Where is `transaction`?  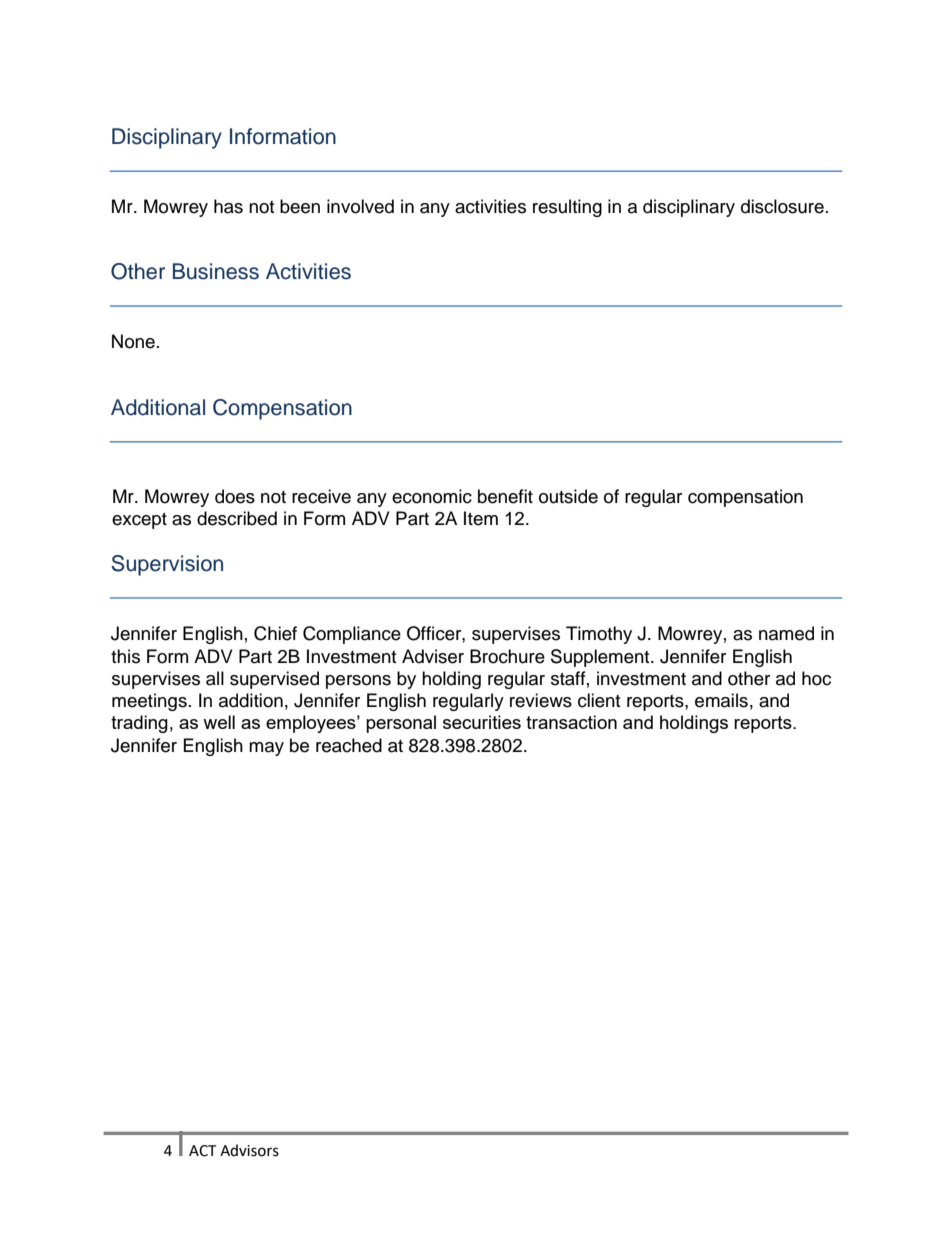
transaction is located at coordinates (571, 722).
